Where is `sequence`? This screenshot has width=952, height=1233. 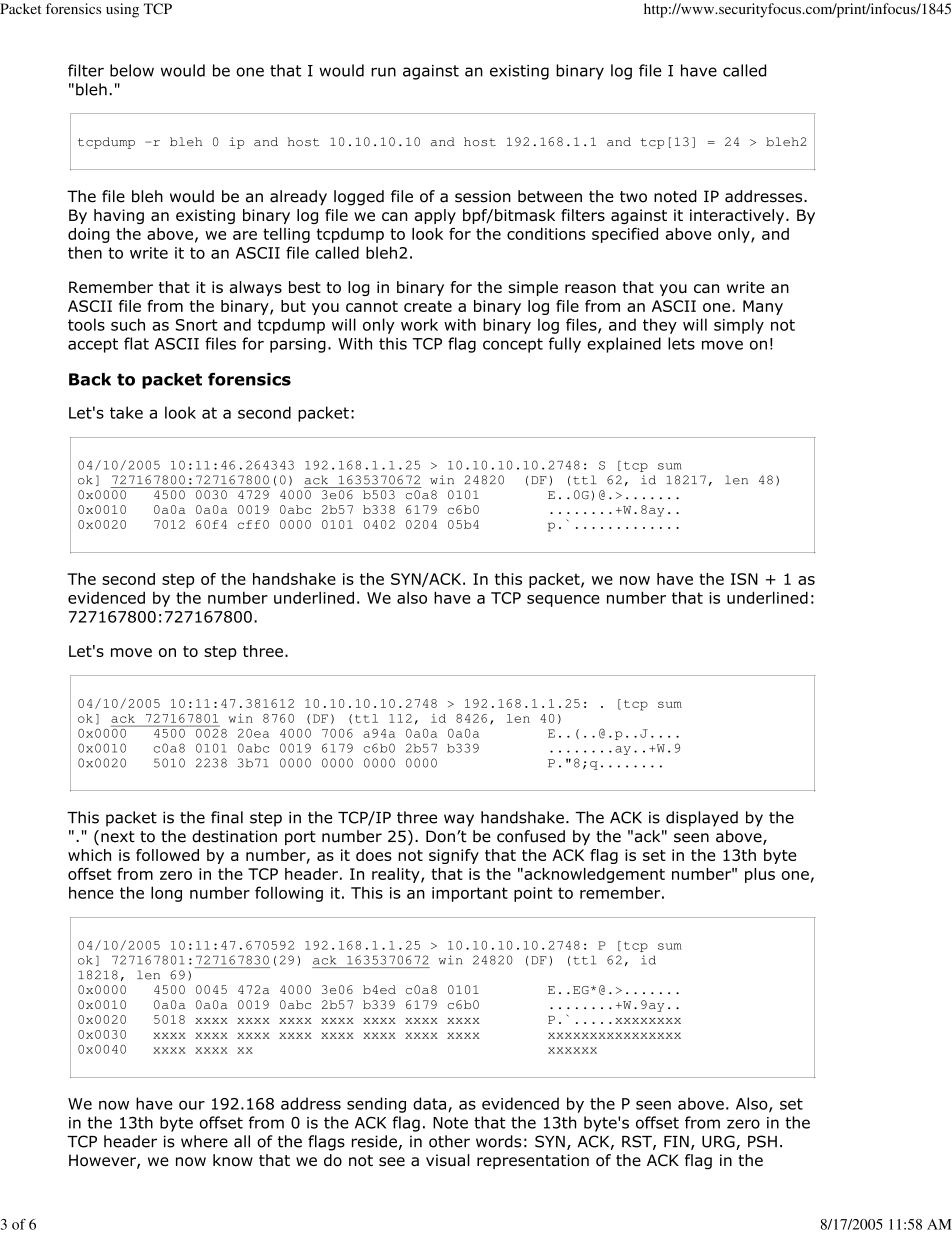
sequence is located at coordinates (563, 601).
